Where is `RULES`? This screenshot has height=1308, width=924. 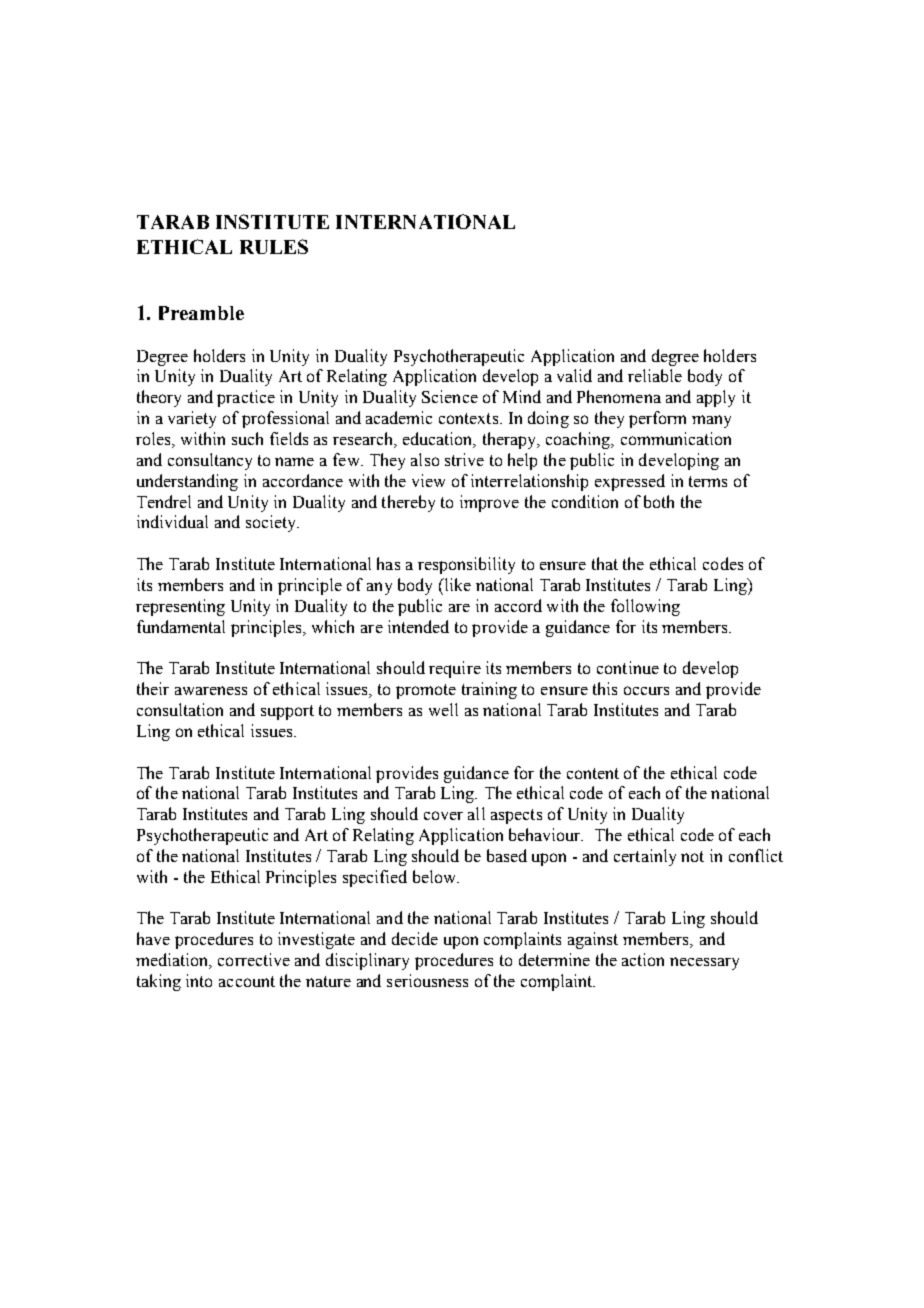
RULES is located at coordinates (274, 246).
